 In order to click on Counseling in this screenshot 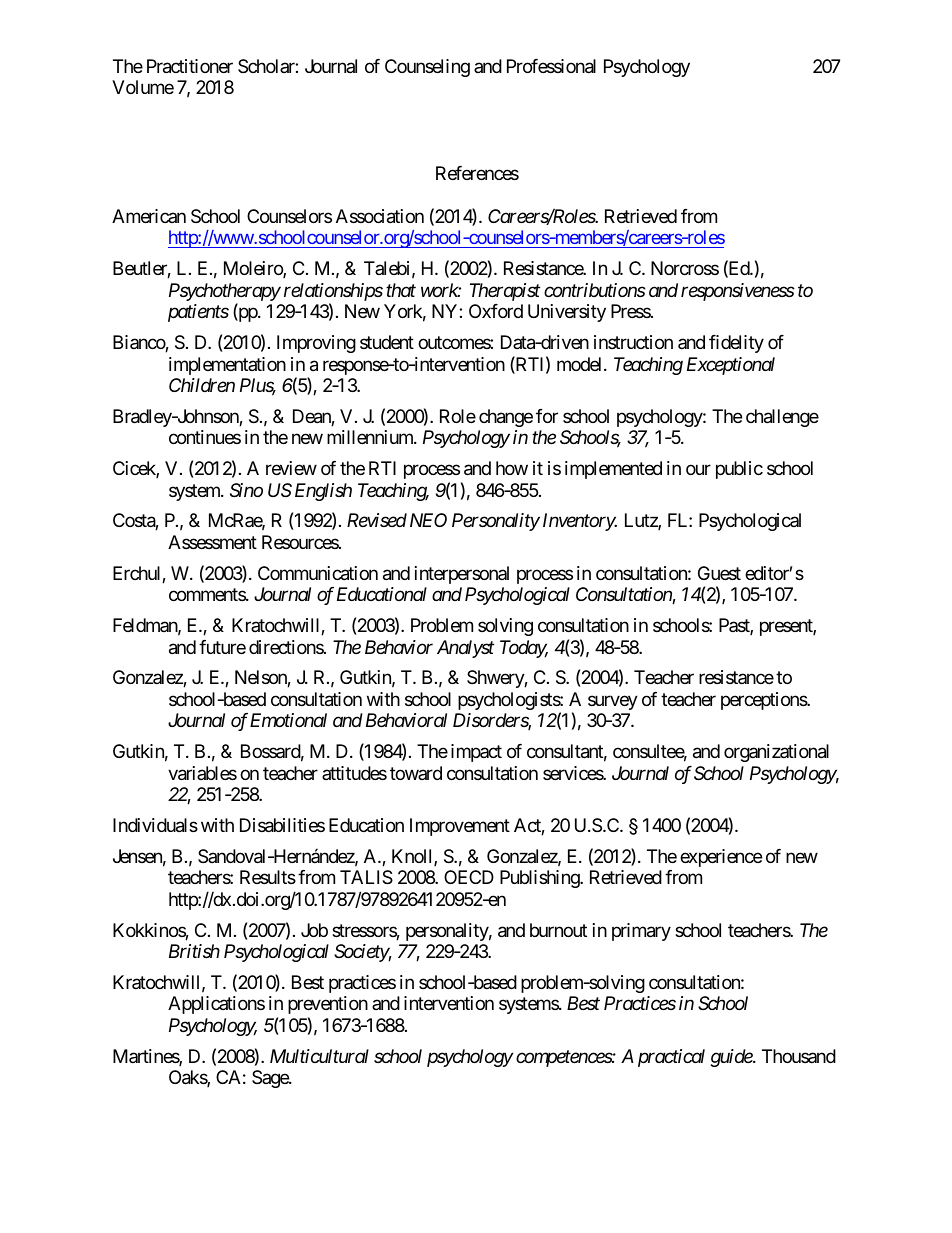, I will do `click(427, 68)`.
